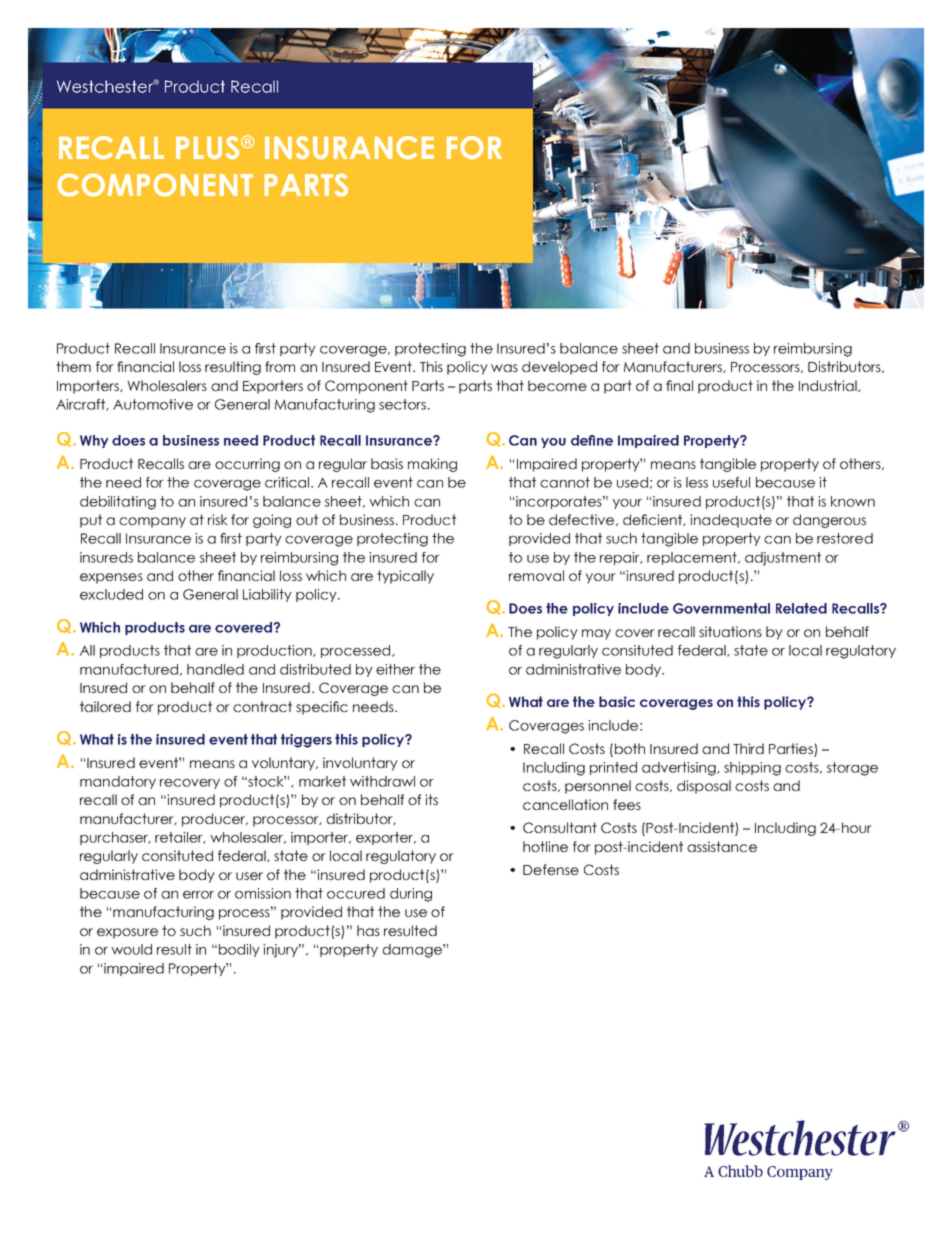 The image size is (952, 1233). Describe the element at coordinates (504, 368) in the page. I see `was` at that location.
